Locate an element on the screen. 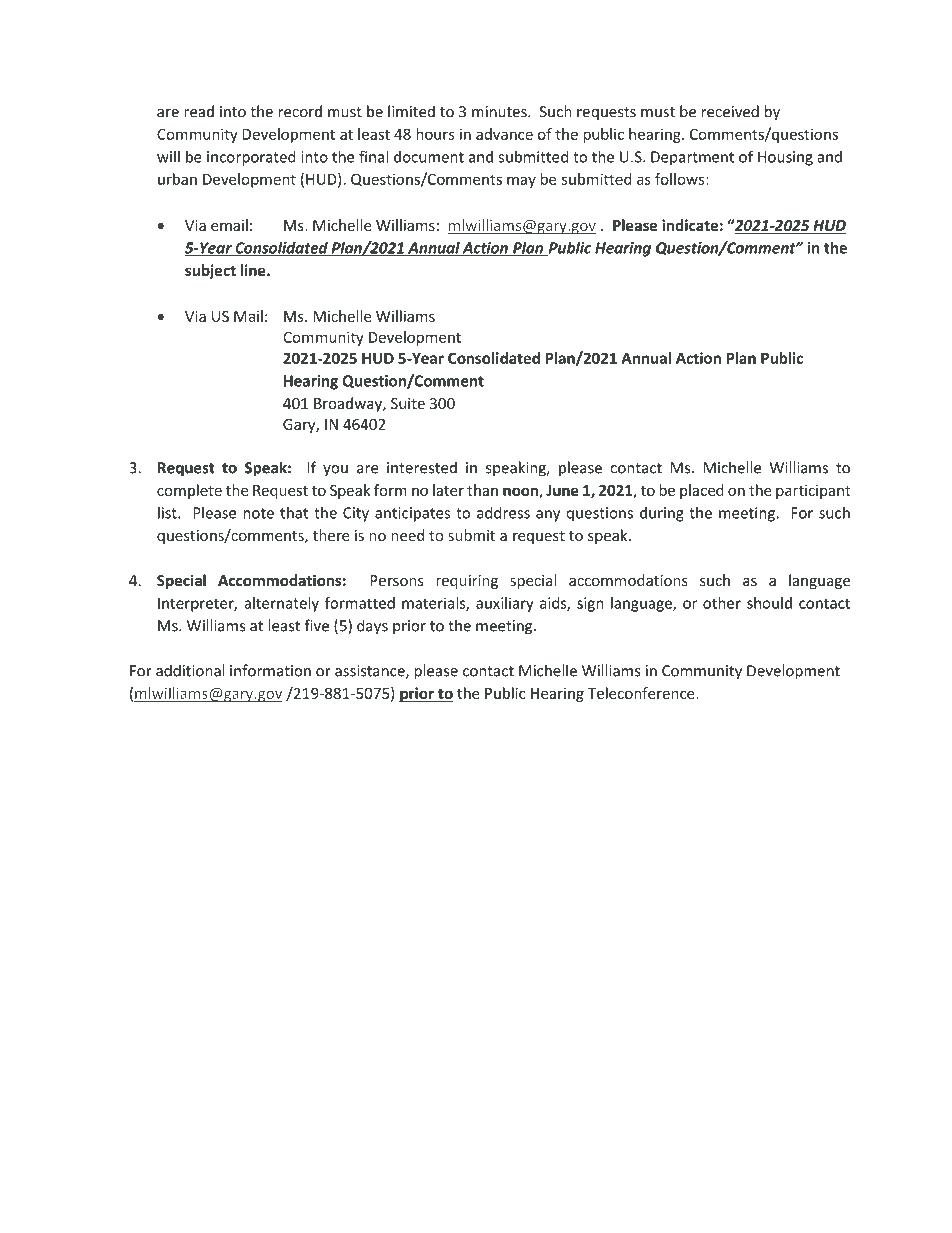 Image resolution: width=952 pixels, height=1233 pixels. placed is located at coordinates (702, 491).
